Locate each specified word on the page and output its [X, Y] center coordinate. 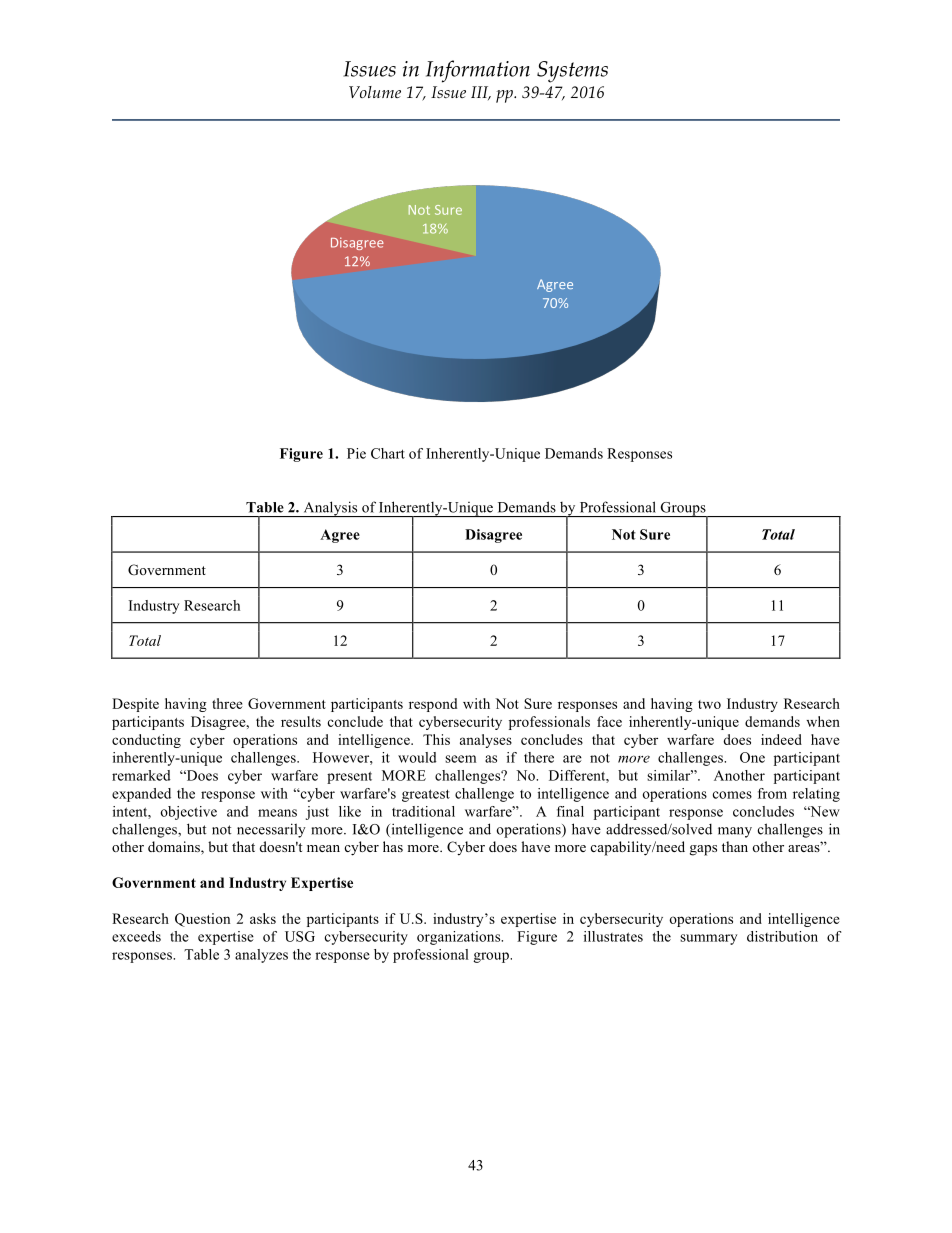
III [481, 93]
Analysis [330, 509]
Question [202, 920]
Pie [356, 453]
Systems [572, 72]
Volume [375, 92]
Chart [388, 453]
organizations [460, 938]
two [709, 704]
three [227, 703]
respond [433, 705]
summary [708, 939]
